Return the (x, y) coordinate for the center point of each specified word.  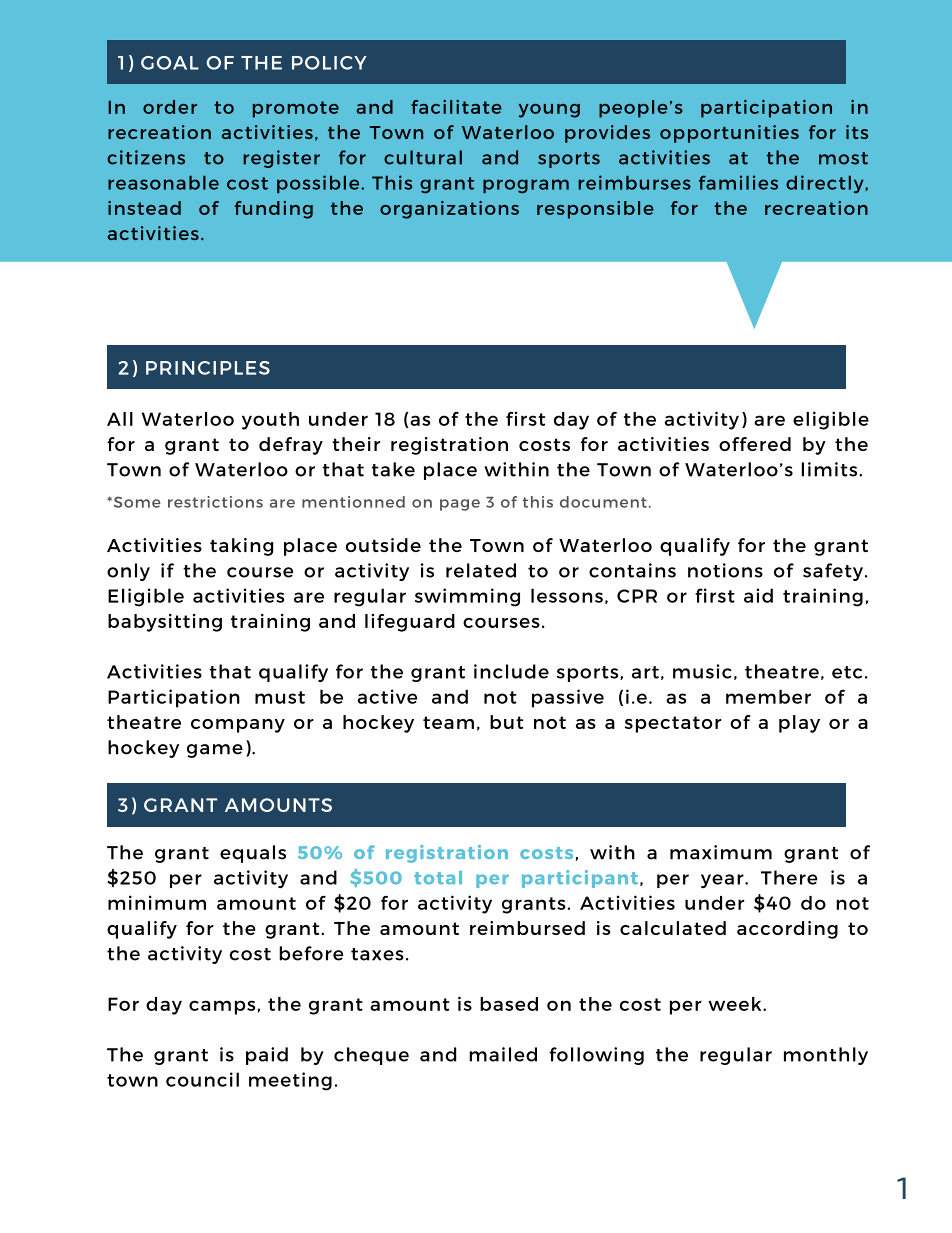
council (202, 1079)
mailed (503, 1054)
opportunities (729, 134)
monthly (826, 1056)
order (170, 107)
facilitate (456, 107)
